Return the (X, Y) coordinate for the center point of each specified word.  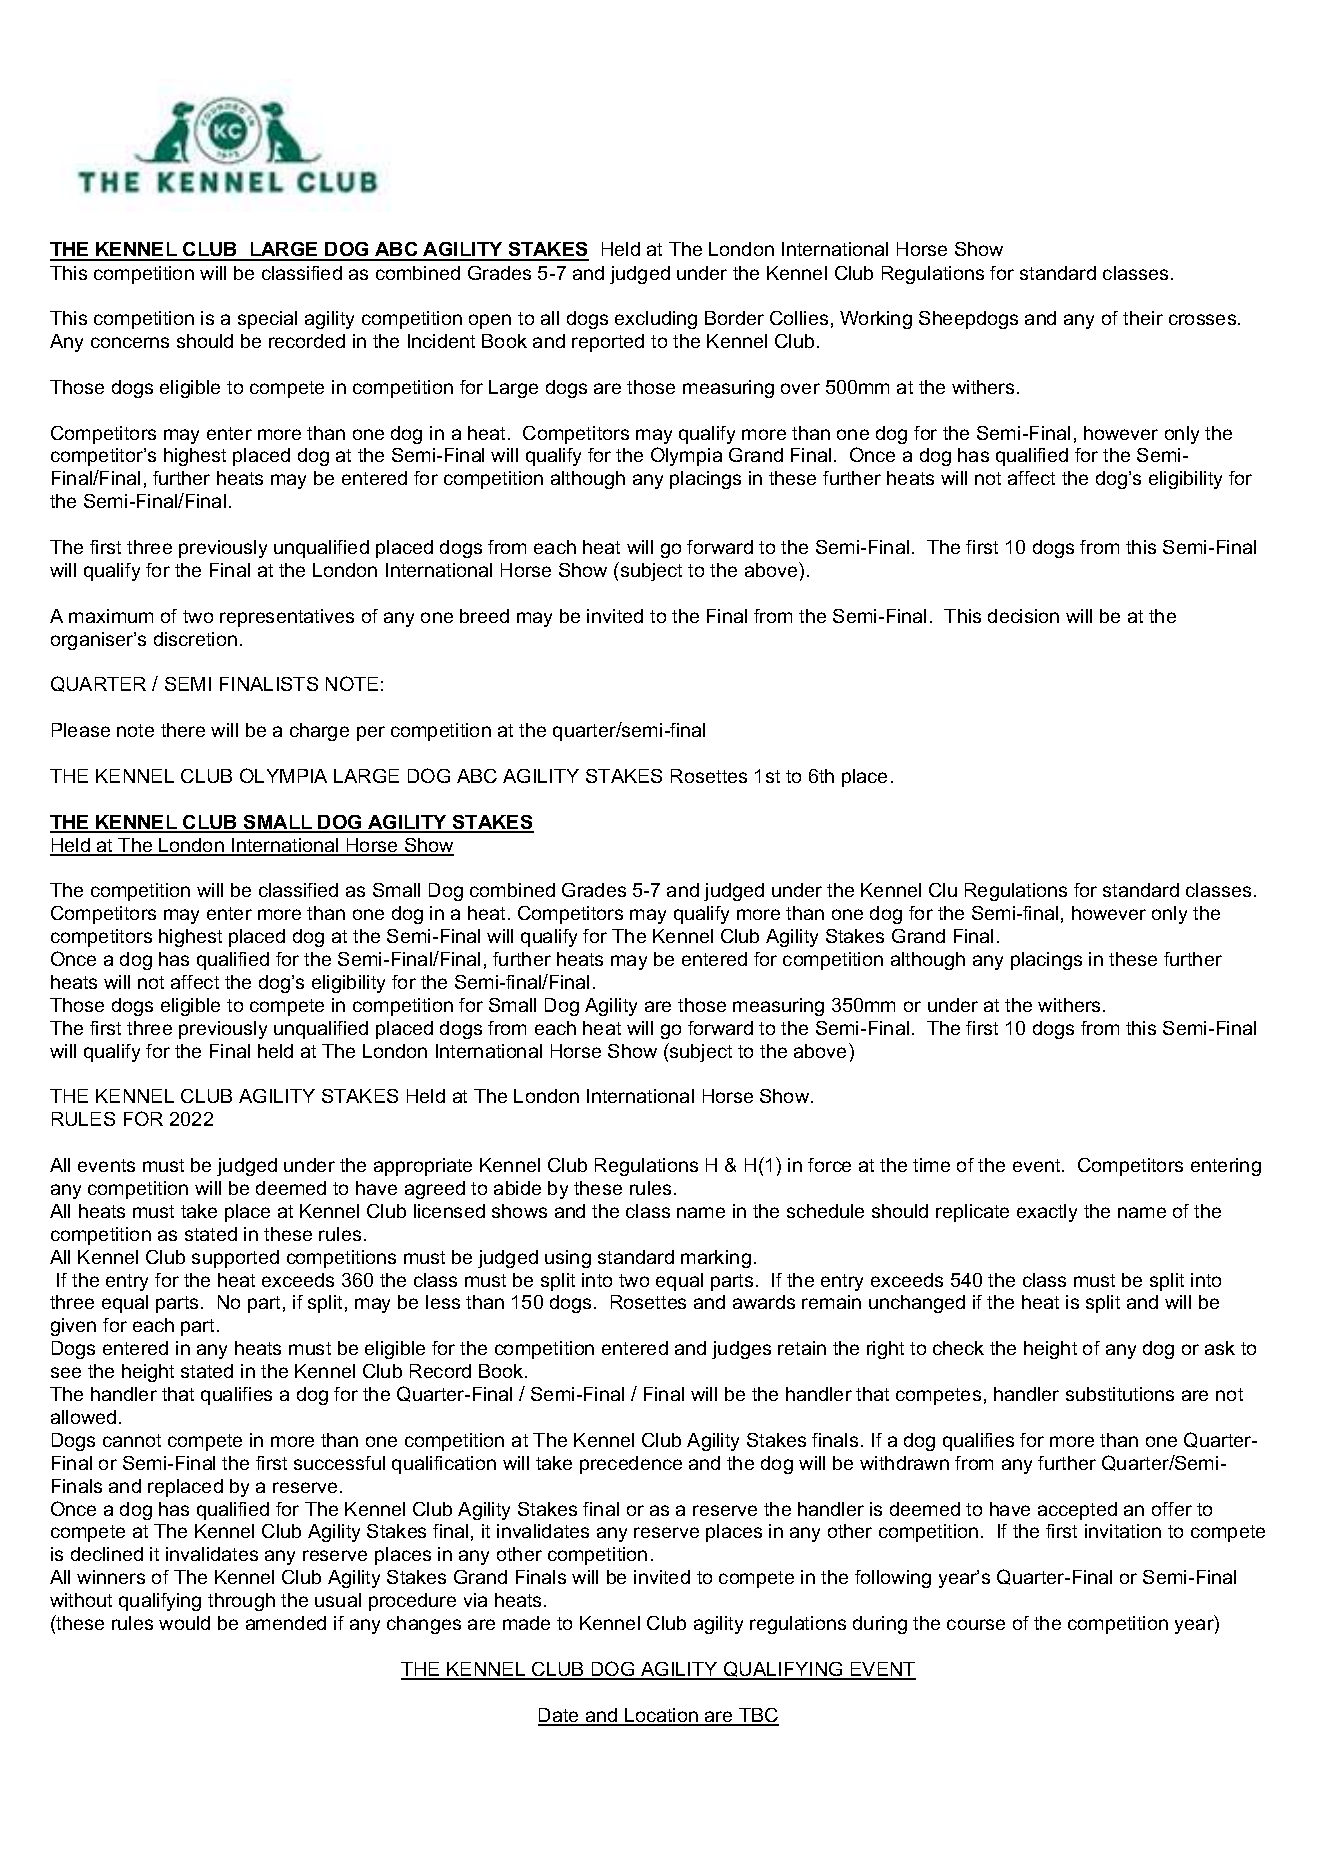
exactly (1047, 1213)
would (184, 1623)
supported (235, 1259)
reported (608, 343)
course (976, 1624)
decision (1023, 616)
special (267, 320)
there (183, 730)
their (1143, 318)
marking (716, 1259)
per (371, 733)
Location (661, 1716)
